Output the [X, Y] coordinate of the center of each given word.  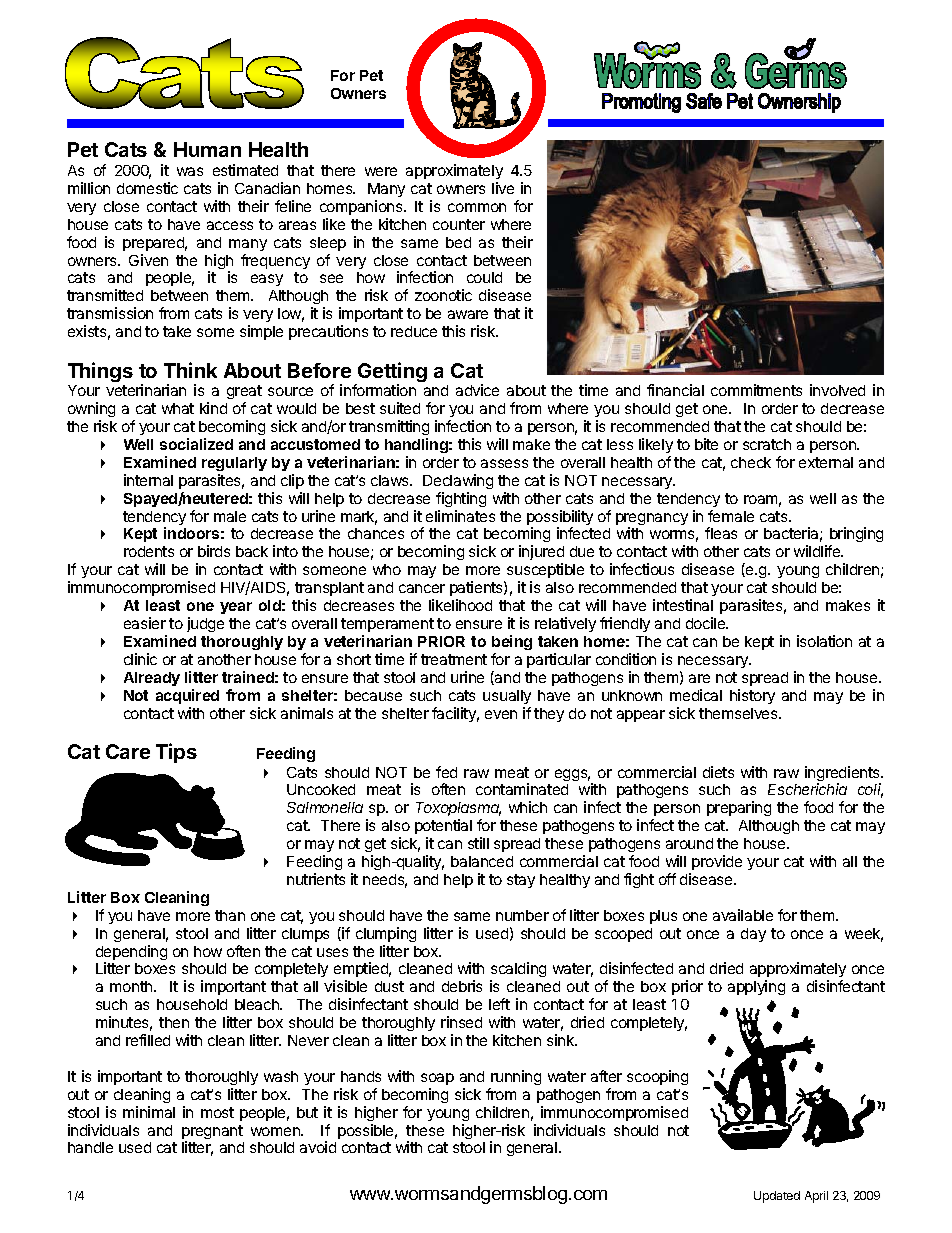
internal [148, 480]
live [503, 188]
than [230, 915]
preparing [739, 808]
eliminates [460, 516]
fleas [721, 533]
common [477, 207]
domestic [147, 188]
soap [437, 1079]
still [478, 843]
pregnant [212, 1133]
